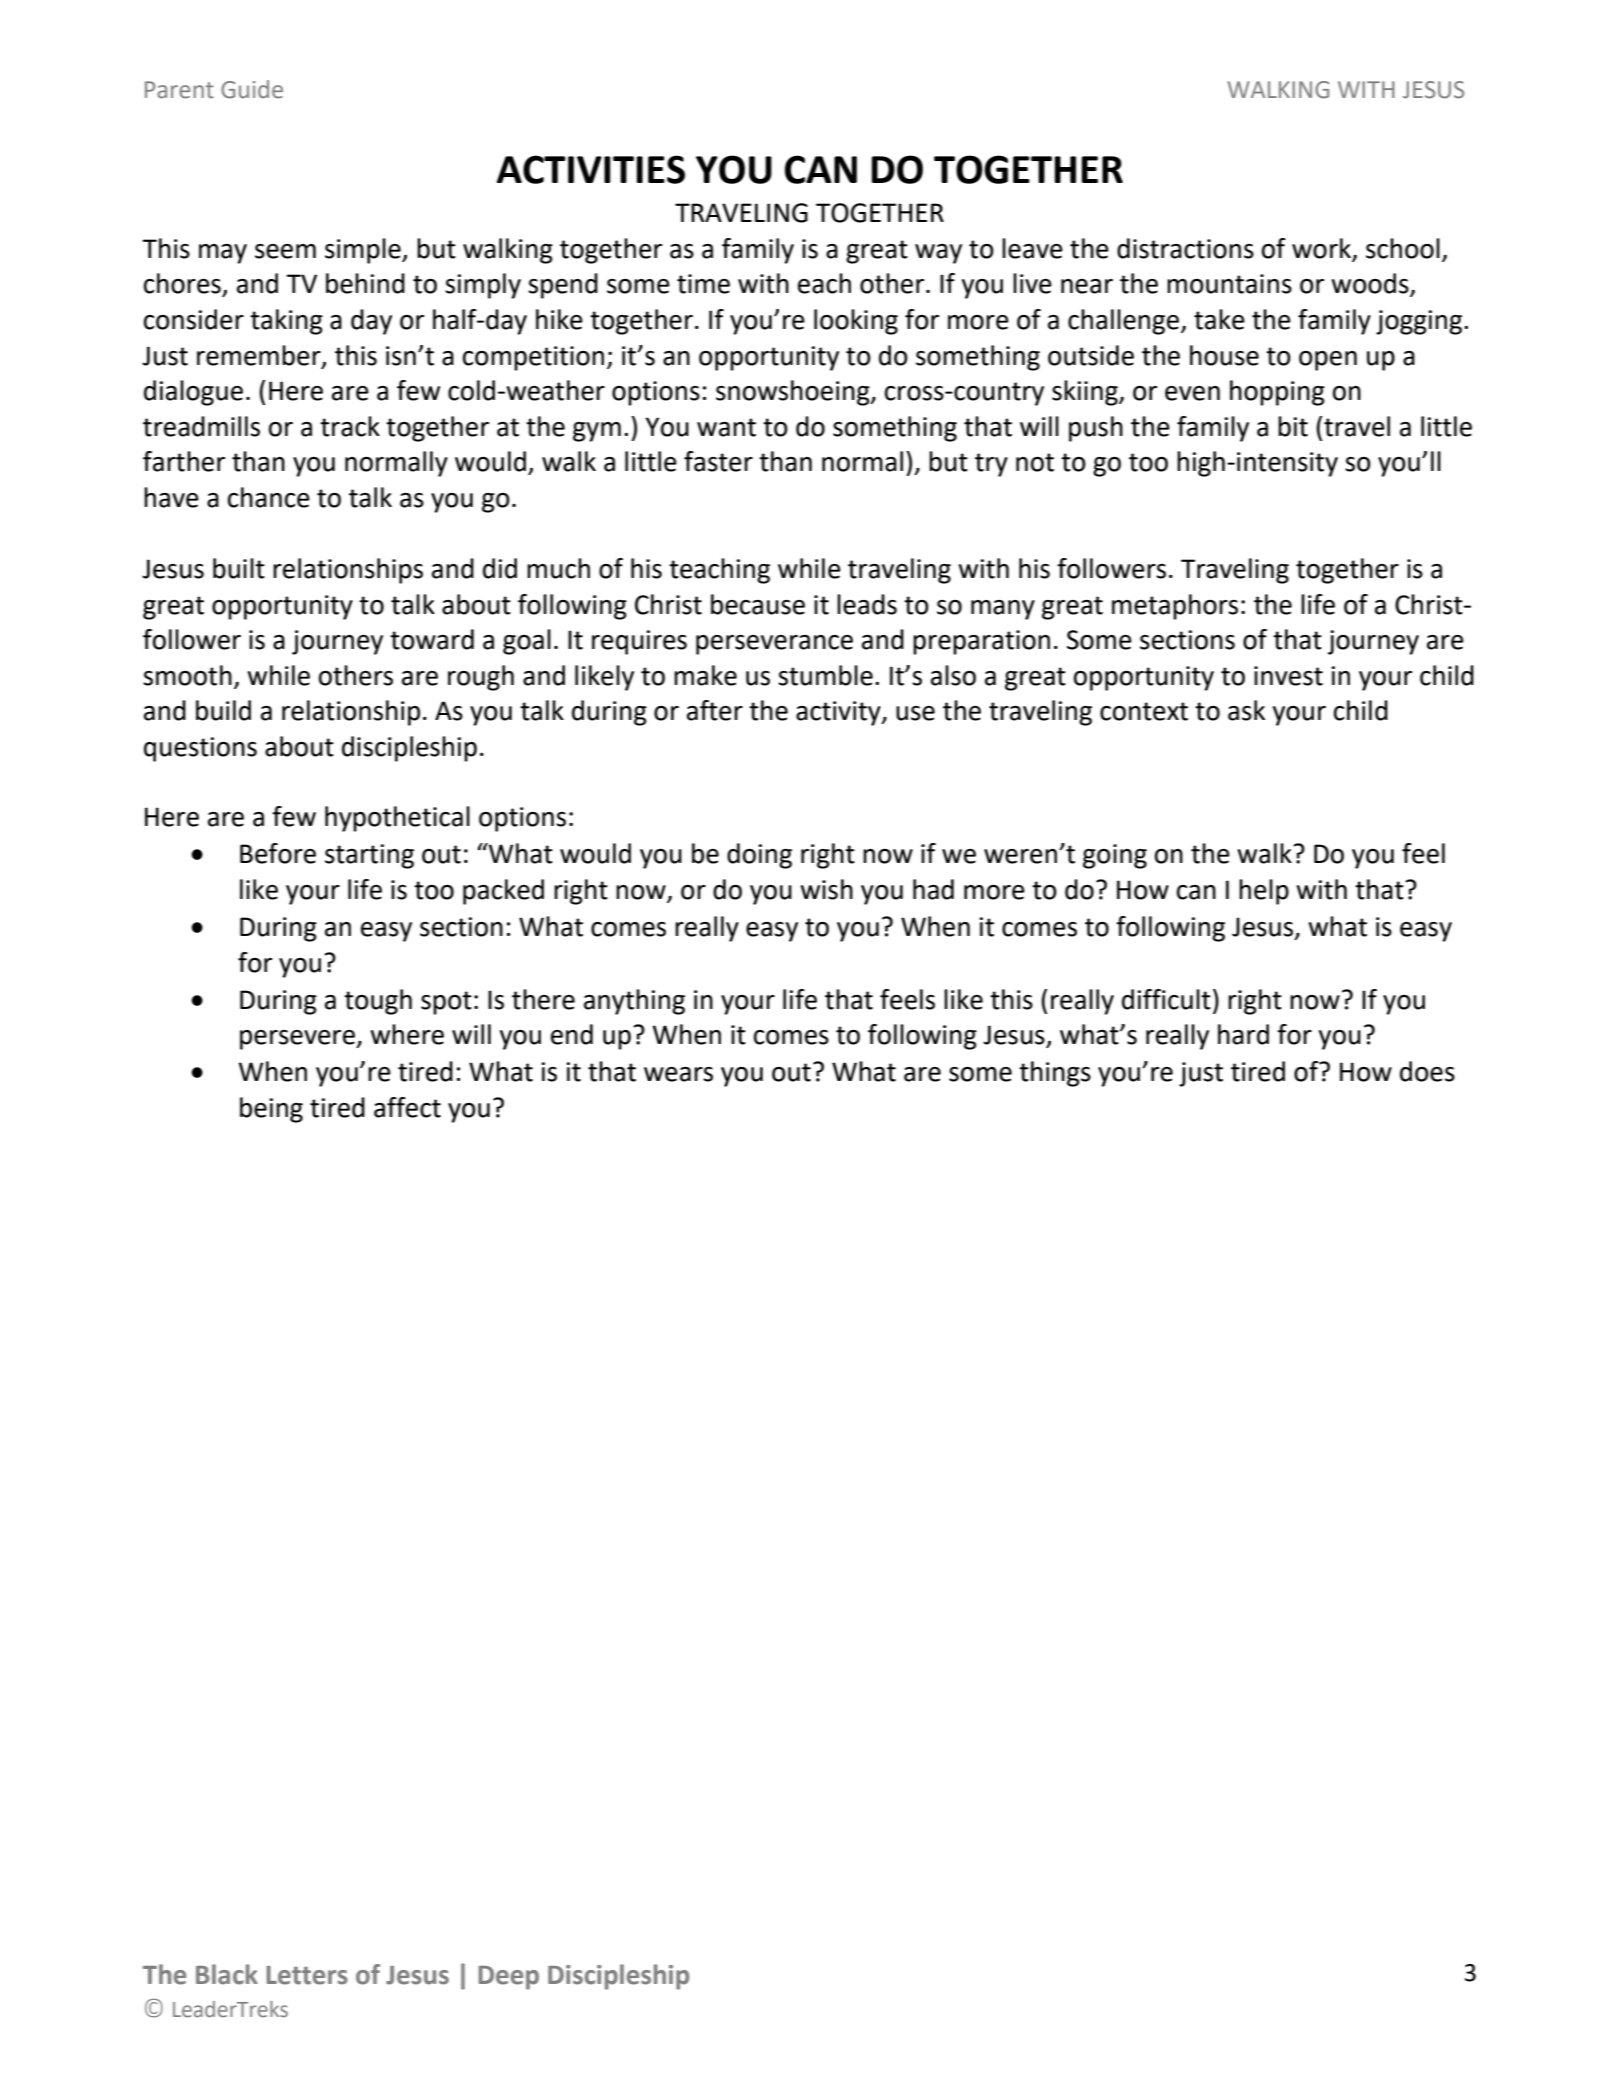 The image size is (1620, 2096). What do you see at coordinates (239, 568) in the screenshot?
I see `built` at bounding box center [239, 568].
